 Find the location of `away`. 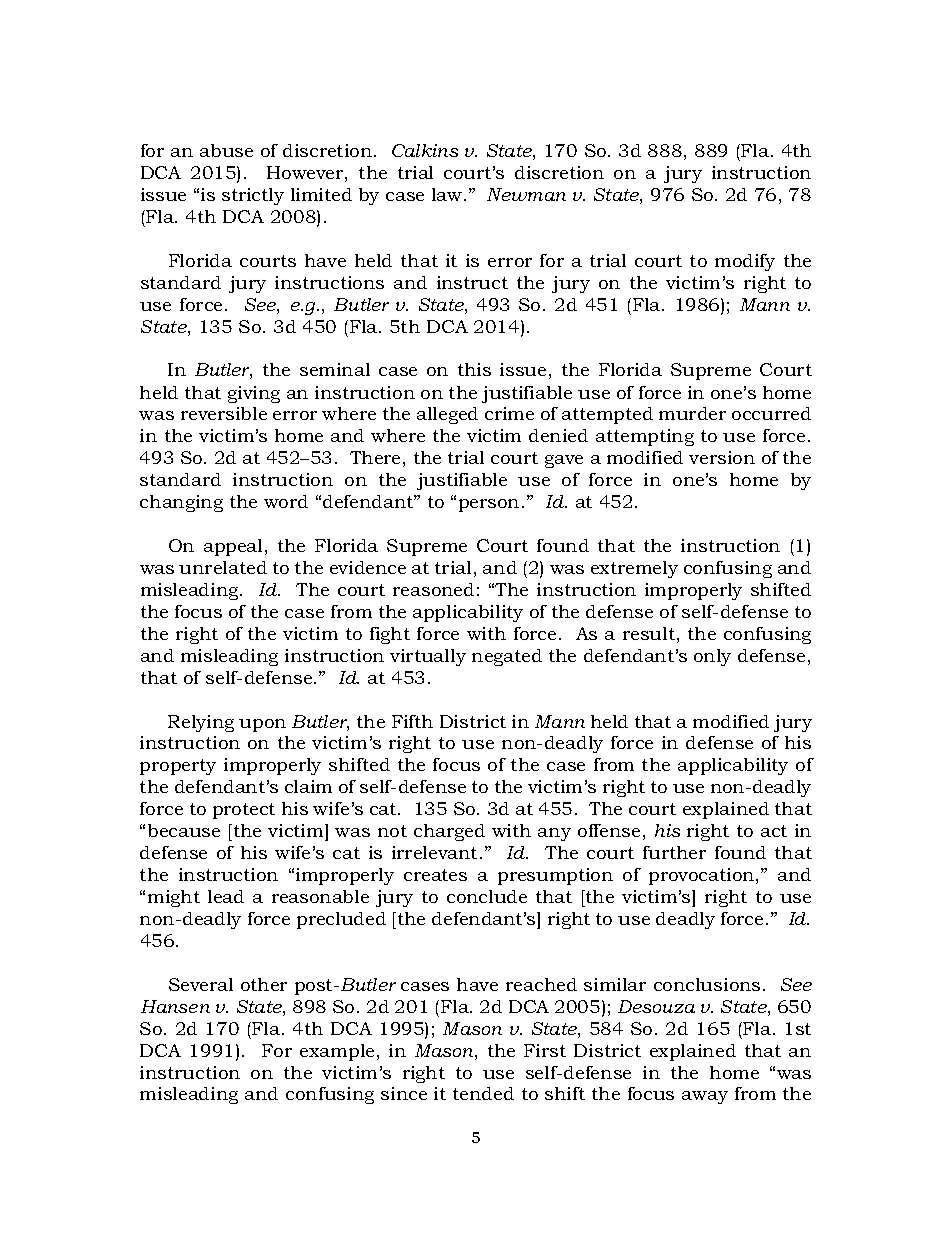

away is located at coordinates (705, 1097).
